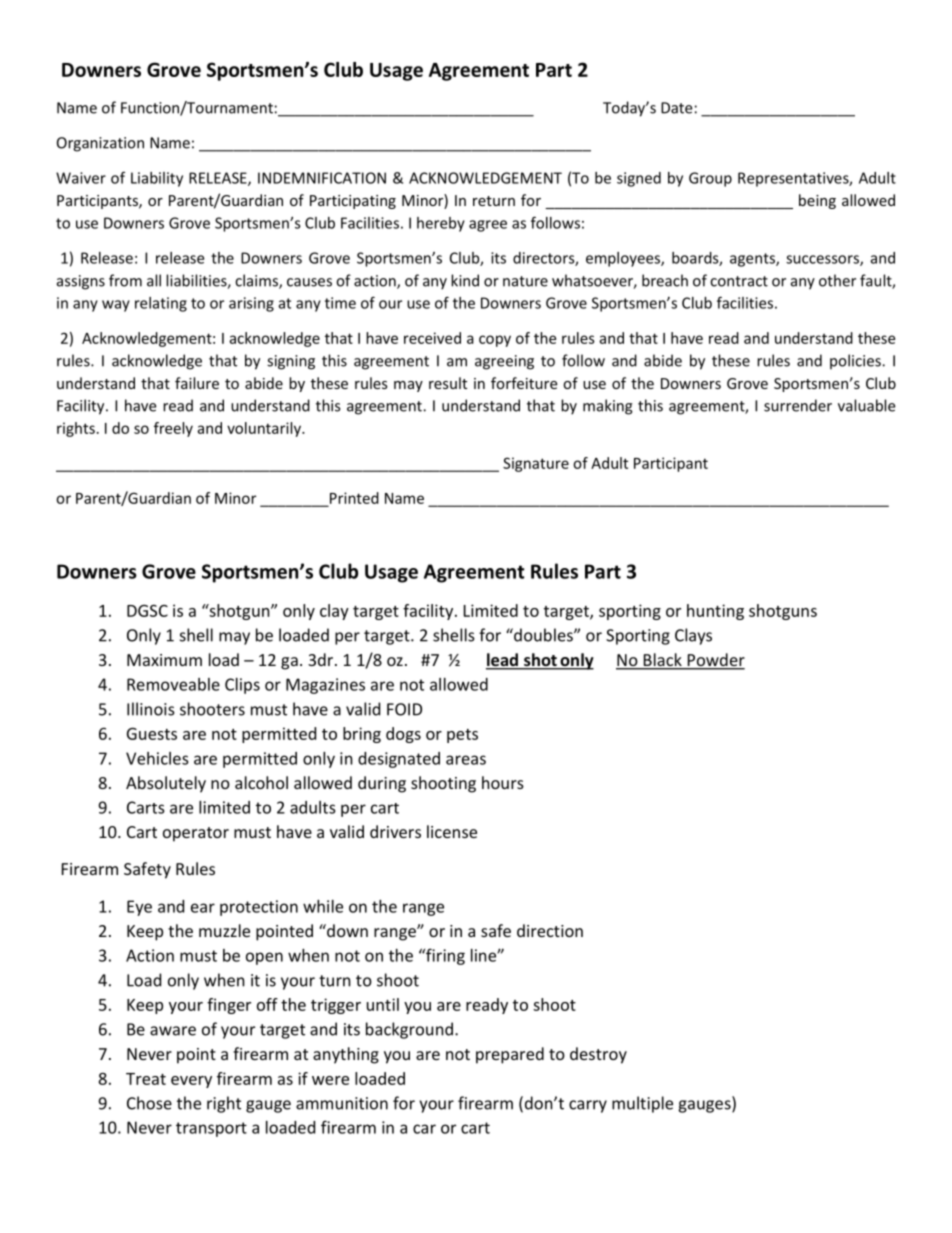  I want to click on result, so click(448, 383).
